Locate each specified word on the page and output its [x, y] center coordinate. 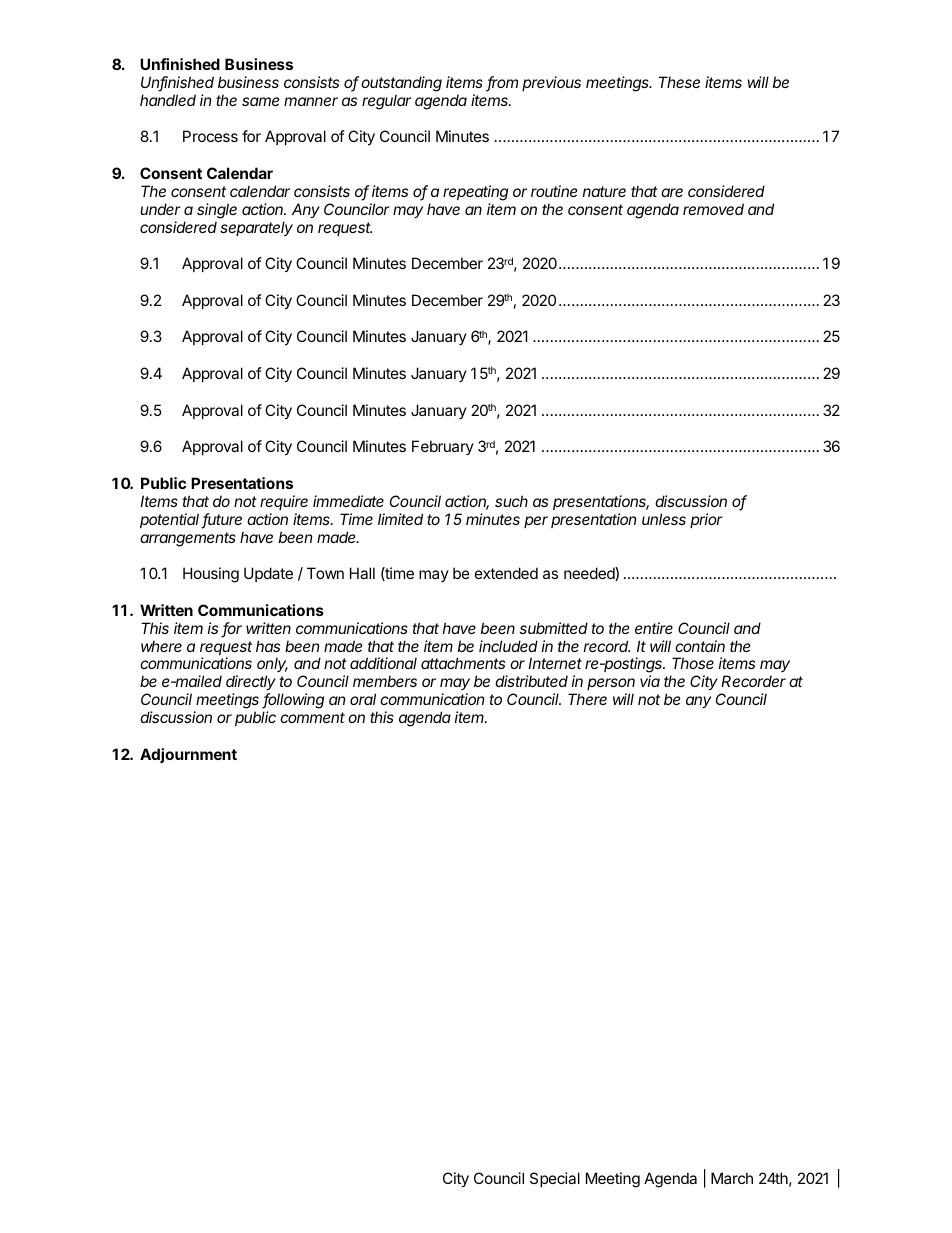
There [587, 699]
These [679, 82]
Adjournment [188, 755]
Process [210, 136]
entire [654, 628]
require [284, 502]
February [443, 447]
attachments [463, 663]
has [268, 646]
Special [555, 1179]
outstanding [401, 84]
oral [363, 699]
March [732, 1178]
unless [664, 519]
